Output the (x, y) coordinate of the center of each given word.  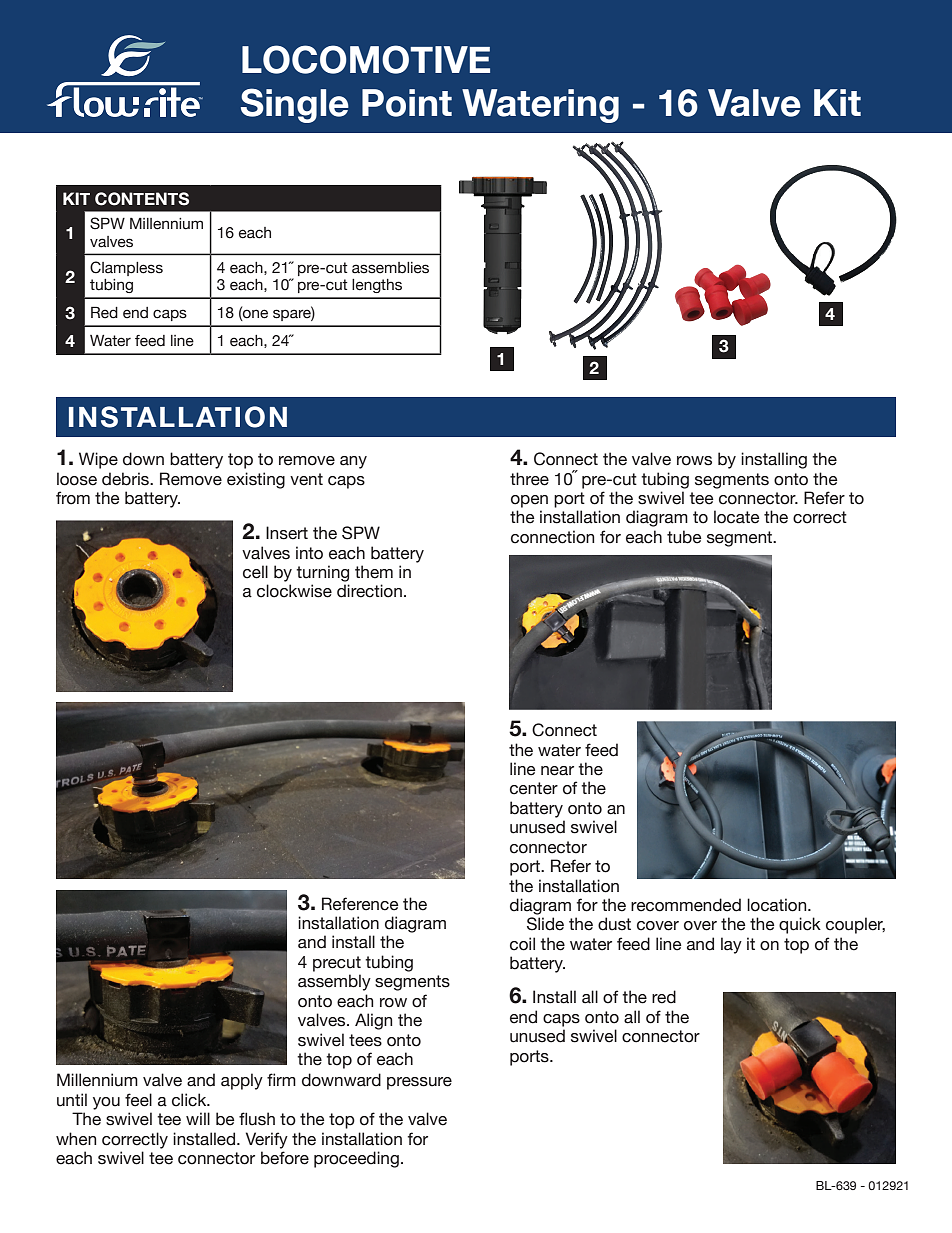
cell (255, 572)
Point (407, 103)
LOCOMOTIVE (366, 59)
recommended (686, 905)
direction (369, 591)
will (198, 1118)
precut (337, 964)
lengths (377, 286)
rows (694, 461)
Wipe (98, 460)
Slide (545, 924)
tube (684, 537)
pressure (419, 1083)
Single (295, 105)
